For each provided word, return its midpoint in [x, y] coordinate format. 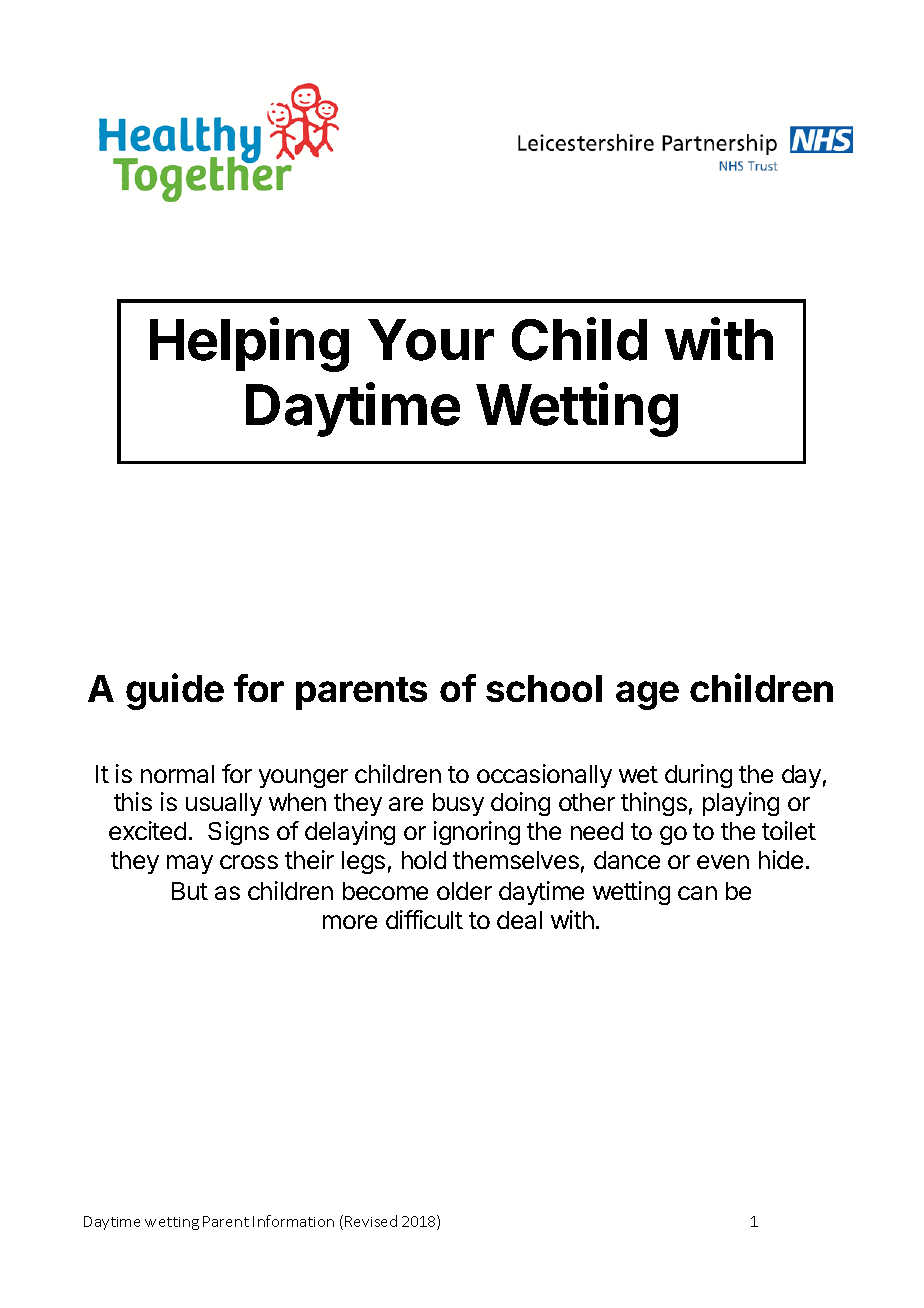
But [190, 891]
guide [175, 691]
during [698, 776]
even [723, 862]
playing [741, 804]
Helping [249, 345]
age [647, 695]
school [544, 688]
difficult [424, 919]
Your [431, 340]
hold [424, 860]
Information [293, 1221]
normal [177, 774]
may [190, 864]
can [697, 893]
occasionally [544, 776]
